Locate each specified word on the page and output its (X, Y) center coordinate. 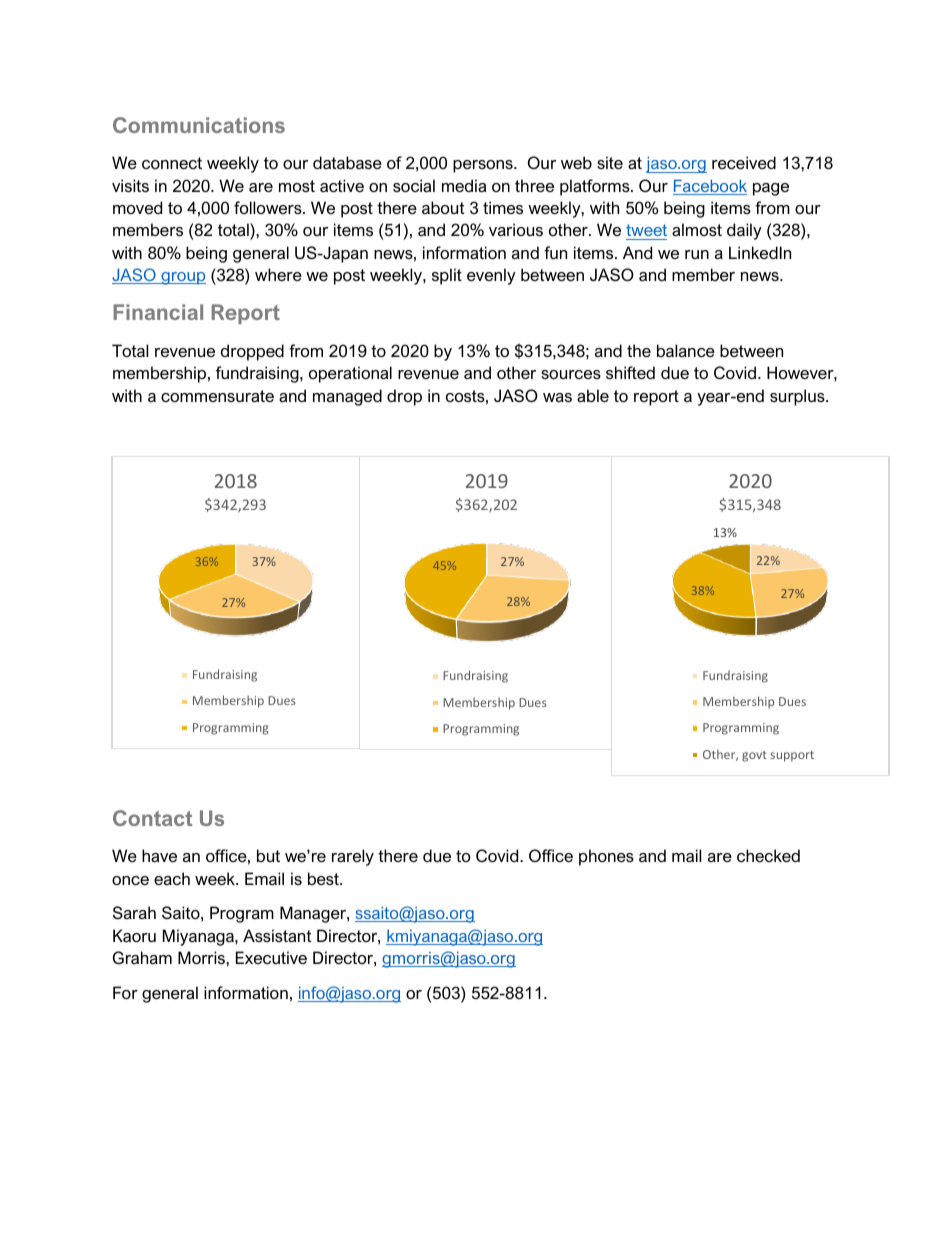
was (557, 397)
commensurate (217, 396)
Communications (199, 125)
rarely (353, 857)
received (744, 162)
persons (484, 166)
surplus (798, 397)
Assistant (277, 935)
